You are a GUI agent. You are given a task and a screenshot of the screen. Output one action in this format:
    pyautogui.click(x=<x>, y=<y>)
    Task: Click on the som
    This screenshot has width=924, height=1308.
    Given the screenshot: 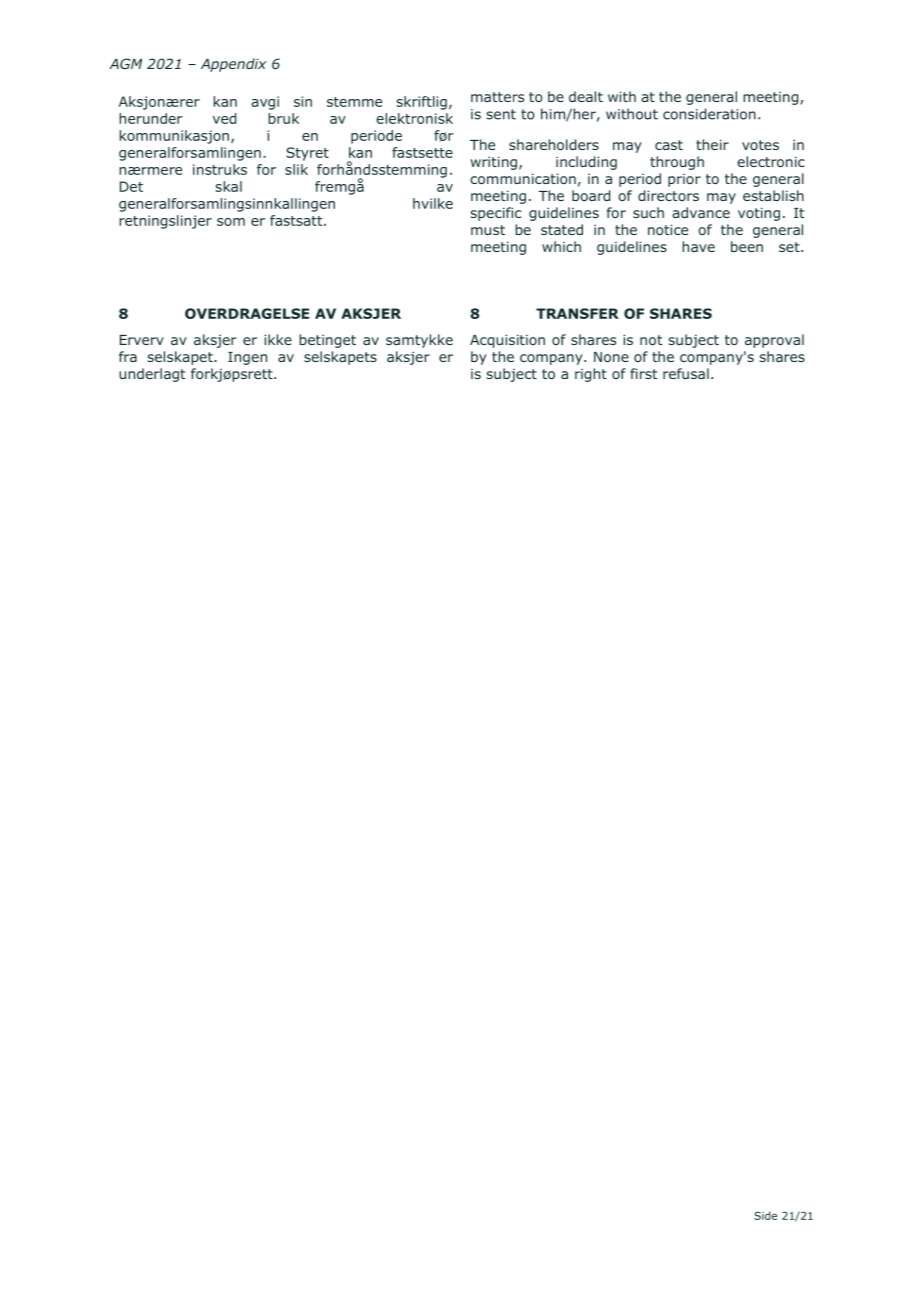 What is the action you would take?
    pyautogui.click(x=231, y=222)
